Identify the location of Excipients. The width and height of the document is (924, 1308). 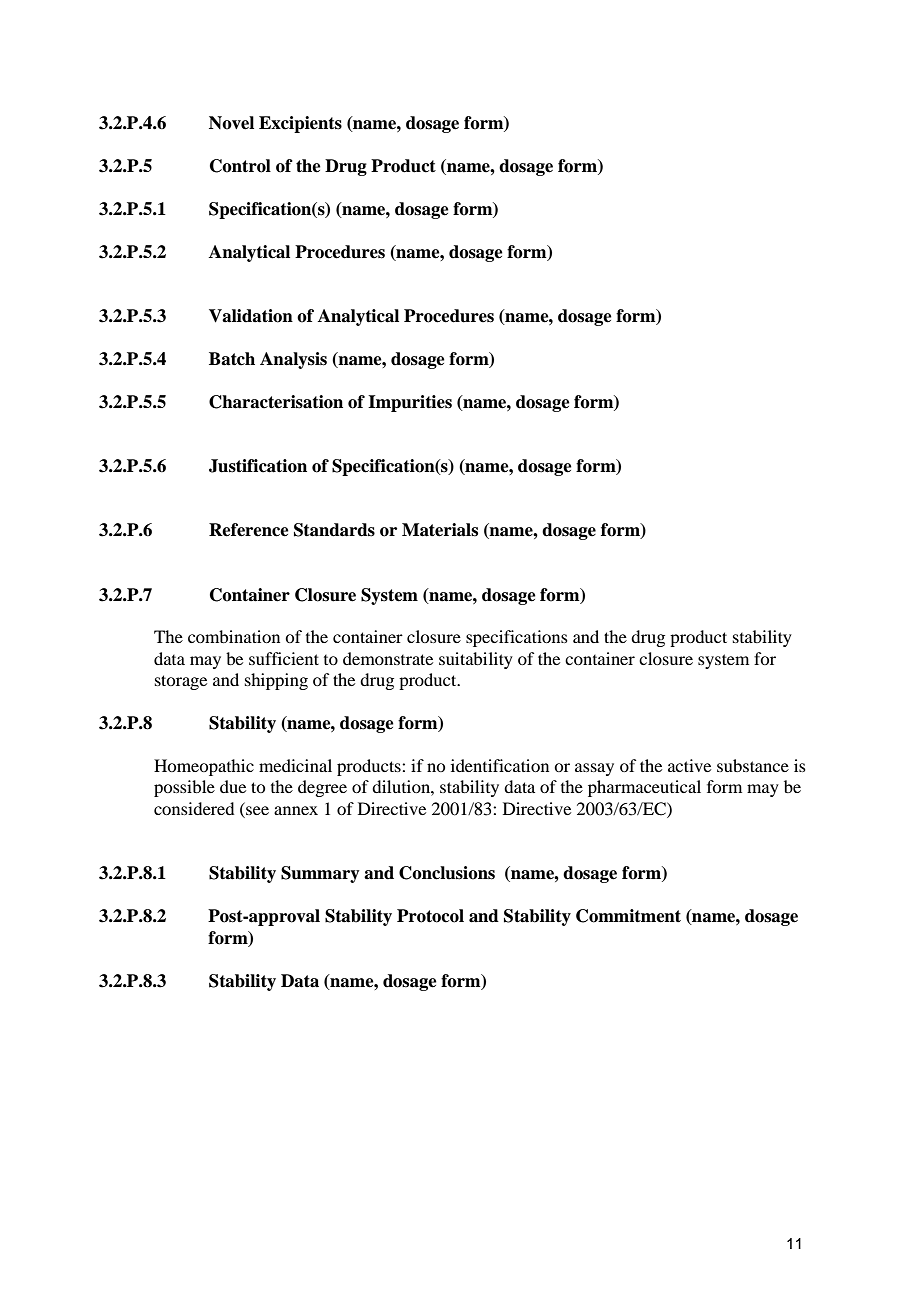
(300, 124).
